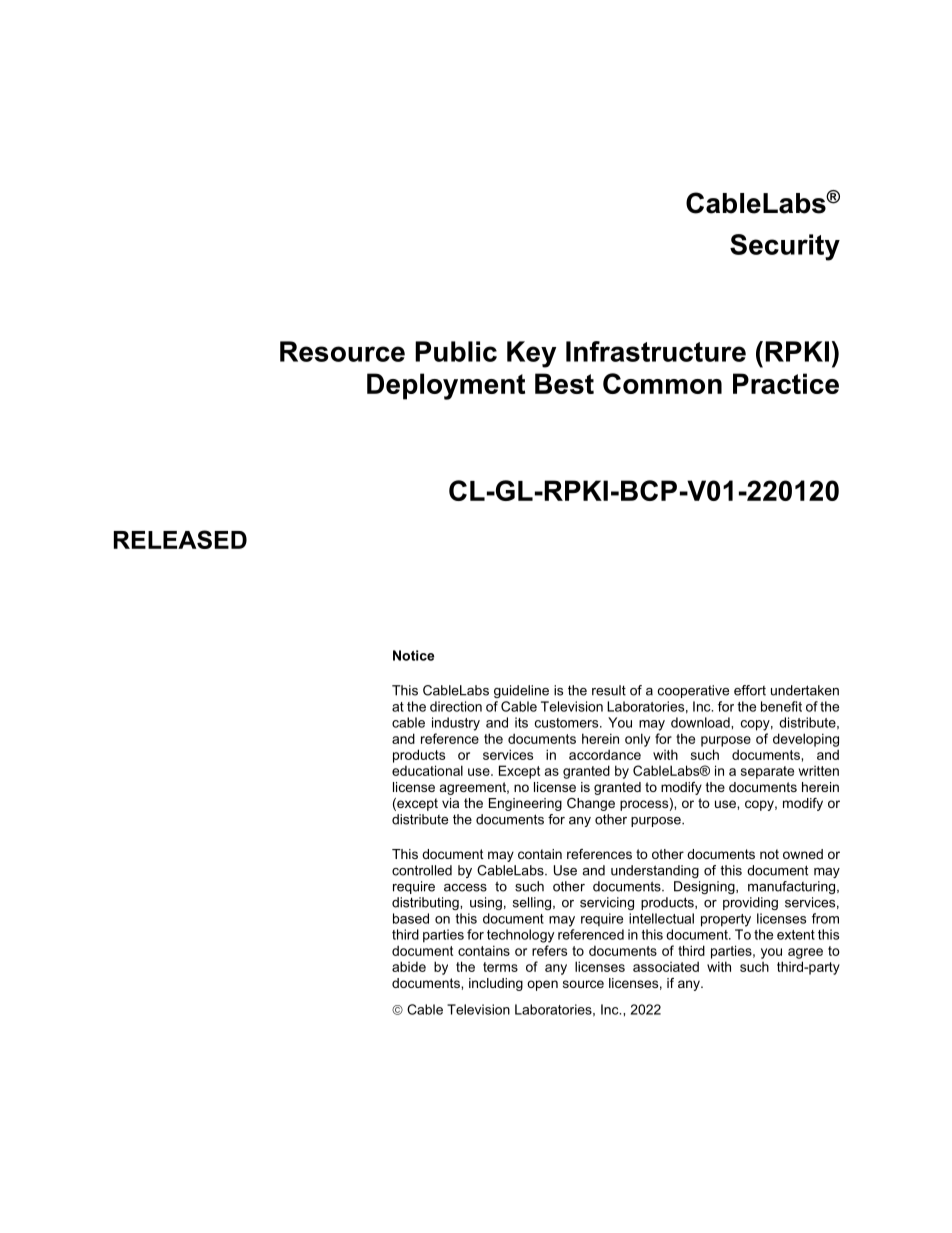 The width and height of the screenshot is (952, 1233). Describe the element at coordinates (785, 247) in the screenshot. I see `Security` at that location.
